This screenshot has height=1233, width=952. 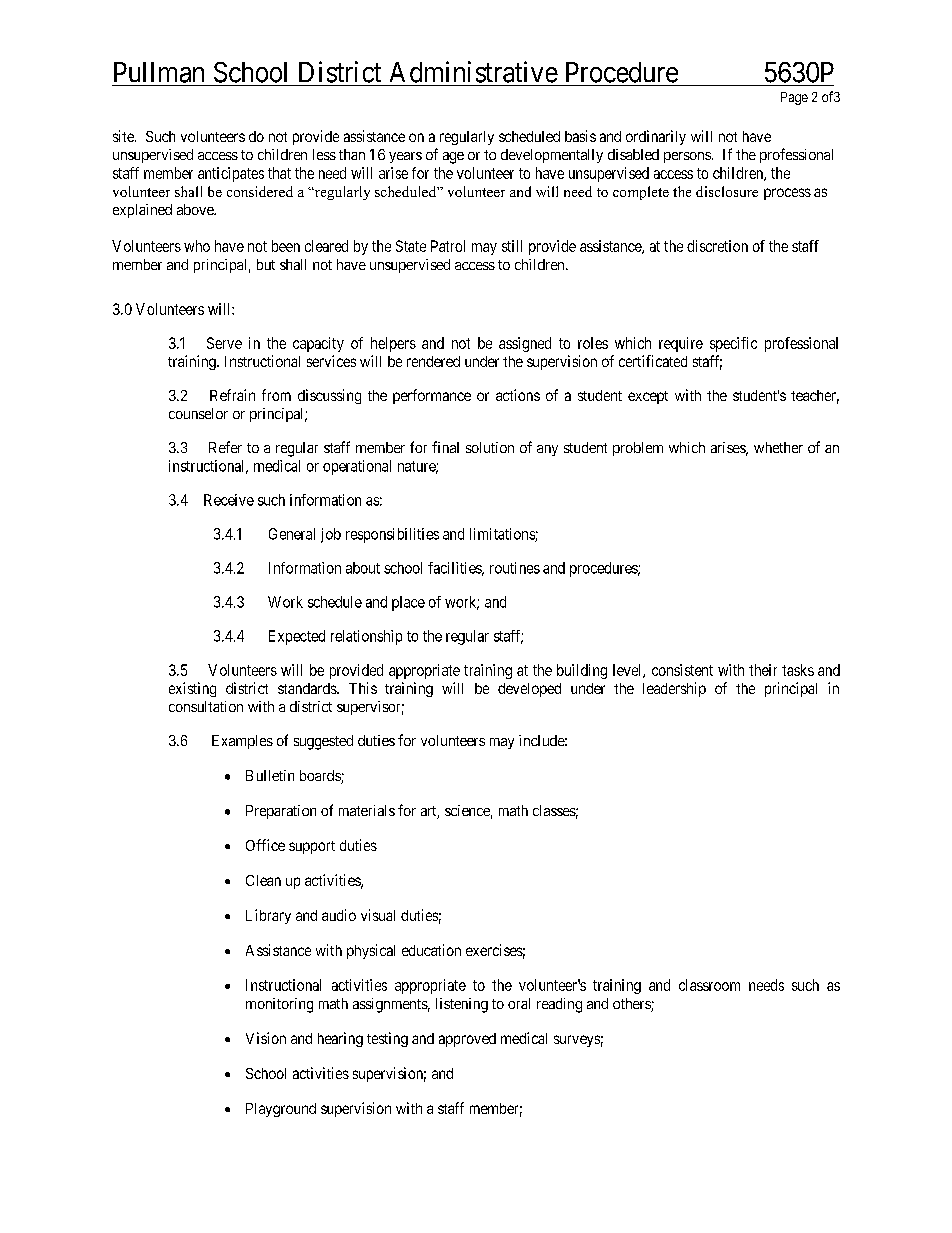 I want to click on Pullman, so click(x=159, y=72).
